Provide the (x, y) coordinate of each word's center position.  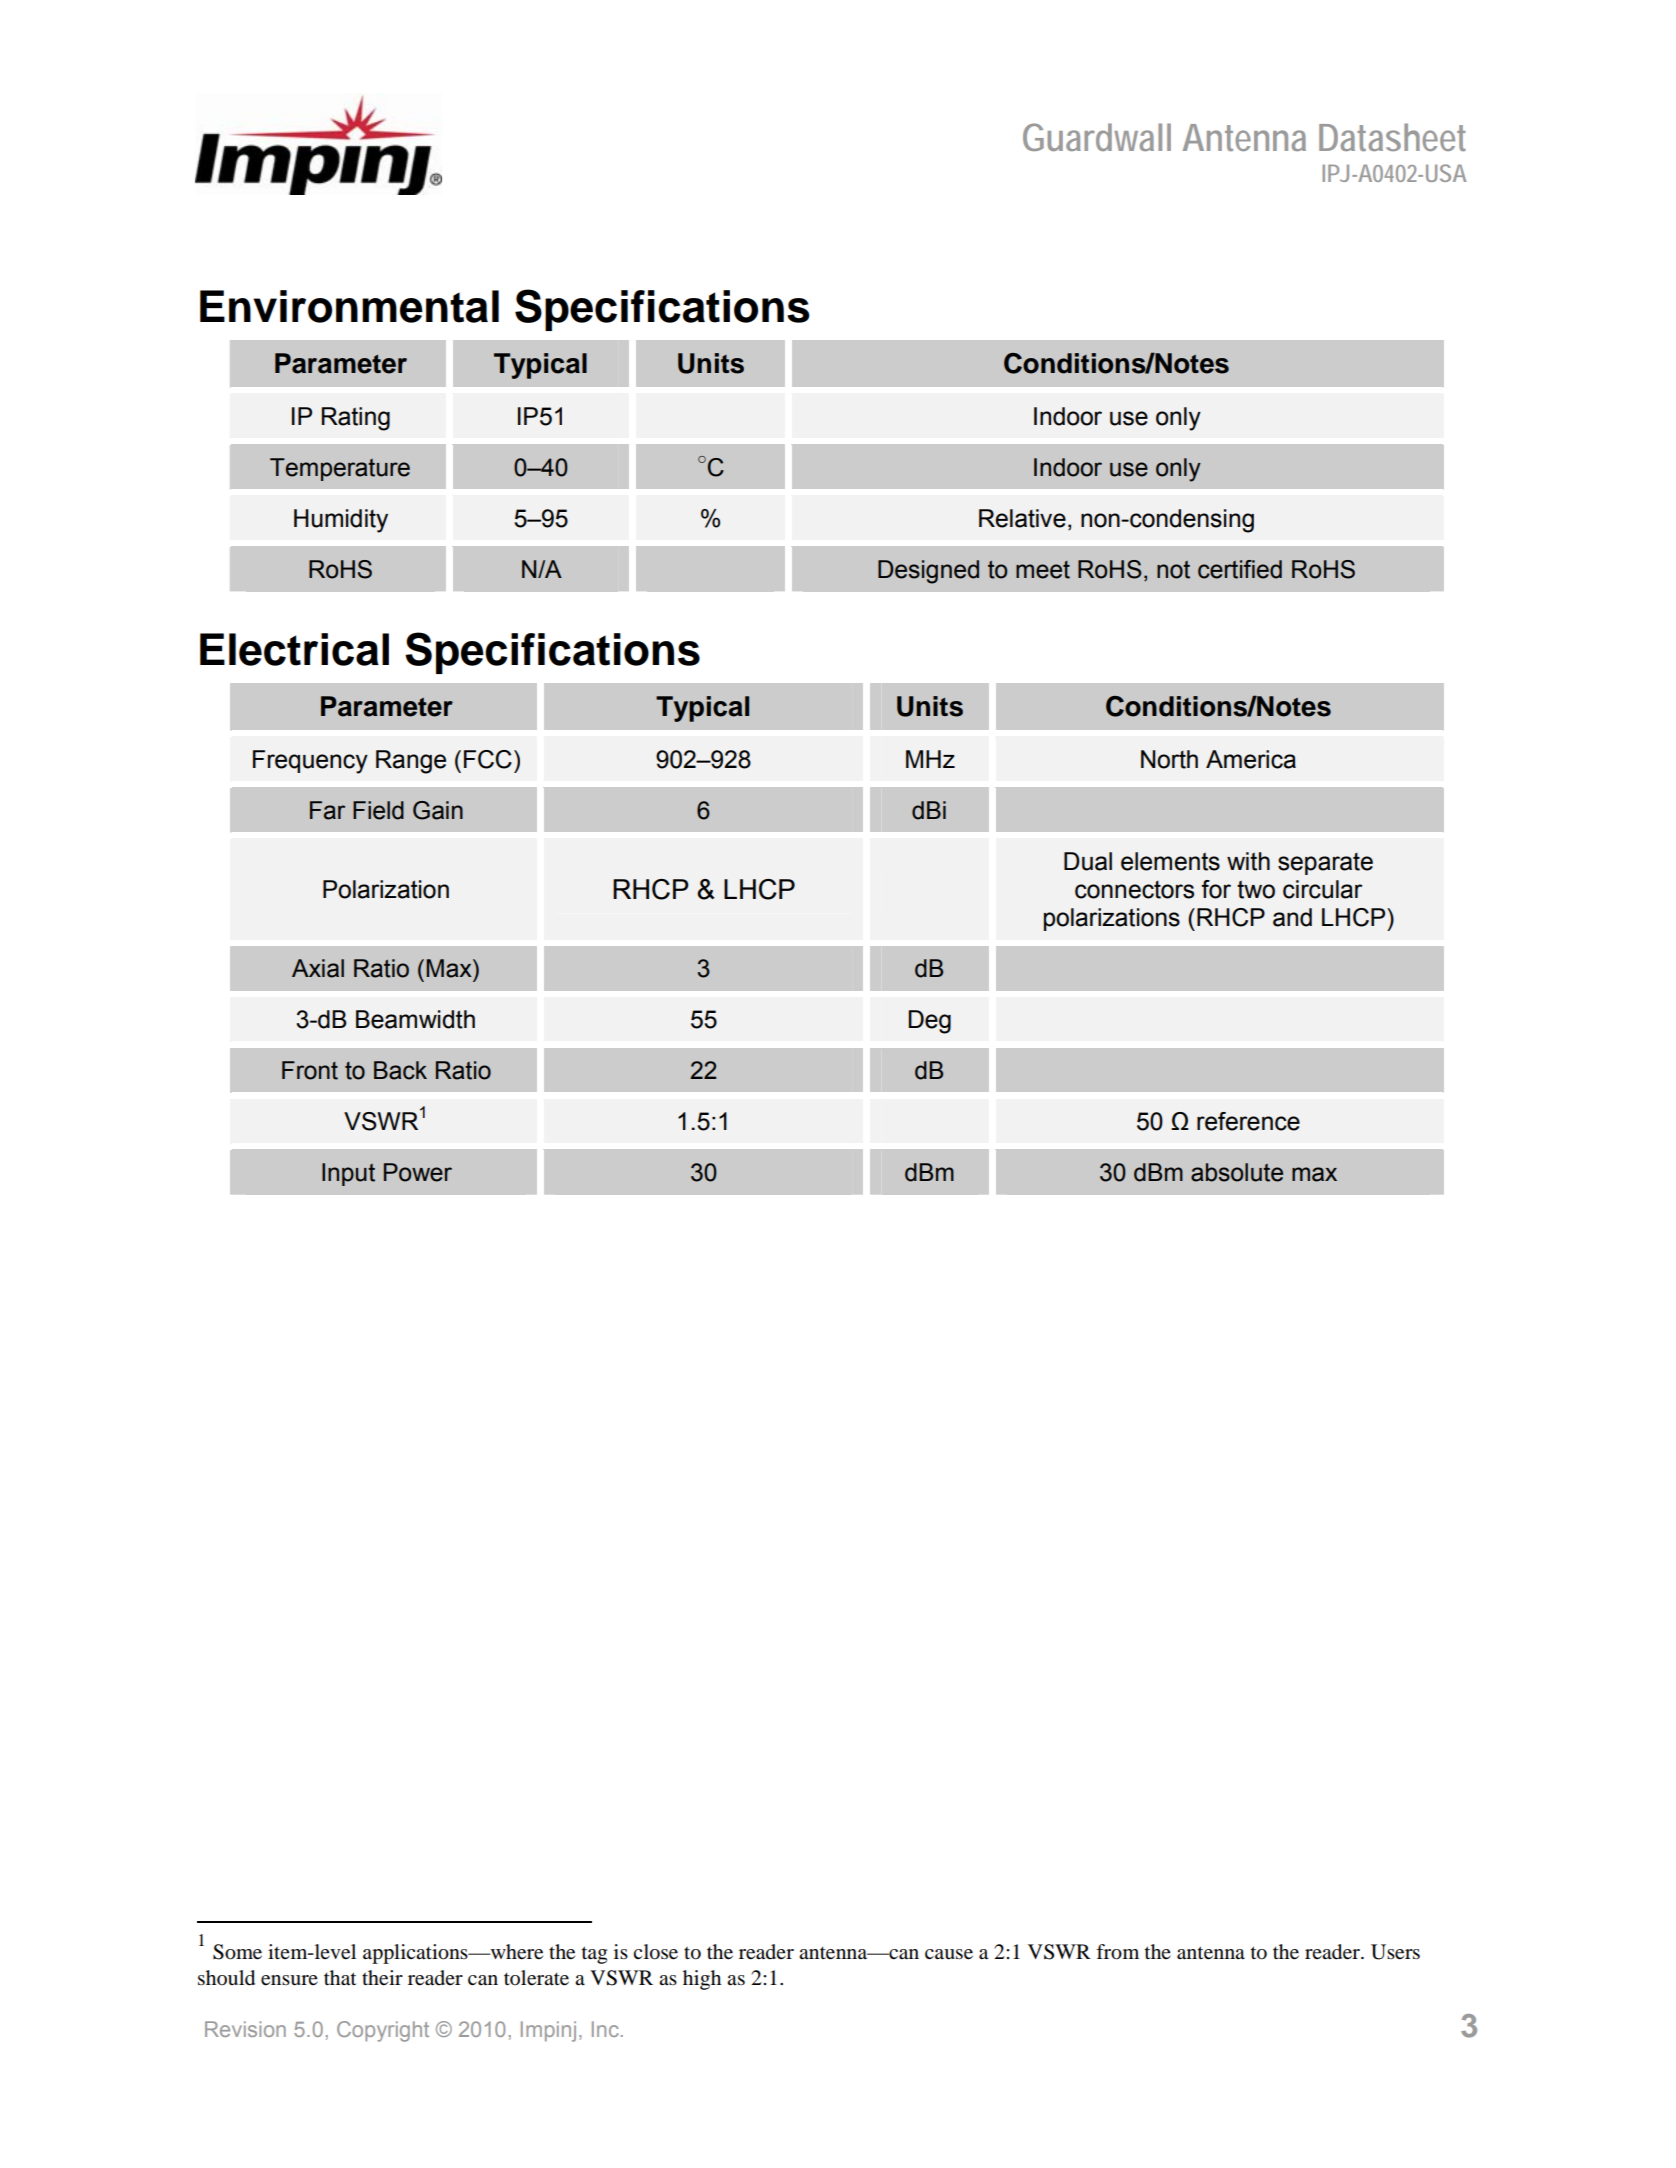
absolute (1237, 1172)
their (382, 1978)
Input (348, 1174)
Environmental (349, 306)
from (1117, 1952)
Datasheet (1392, 137)
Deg (929, 1022)
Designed (928, 572)
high (702, 1980)
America (1251, 759)
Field (378, 810)
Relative (1022, 518)
